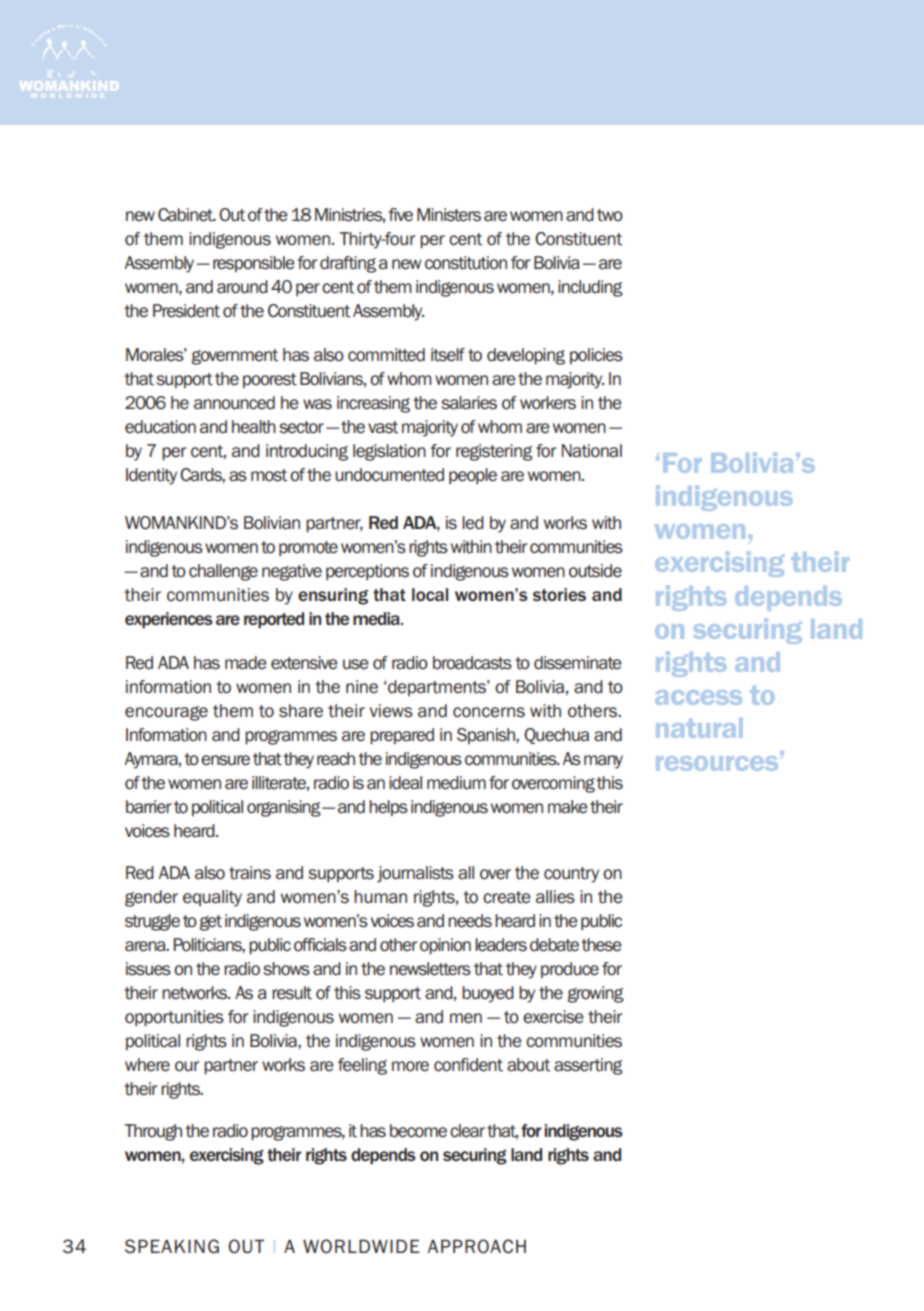 The height and width of the screenshot is (1311, 924). What do you see at coordinates (473, 476) in the screenshot?
I see `people` at bounding box center [473, 476].
